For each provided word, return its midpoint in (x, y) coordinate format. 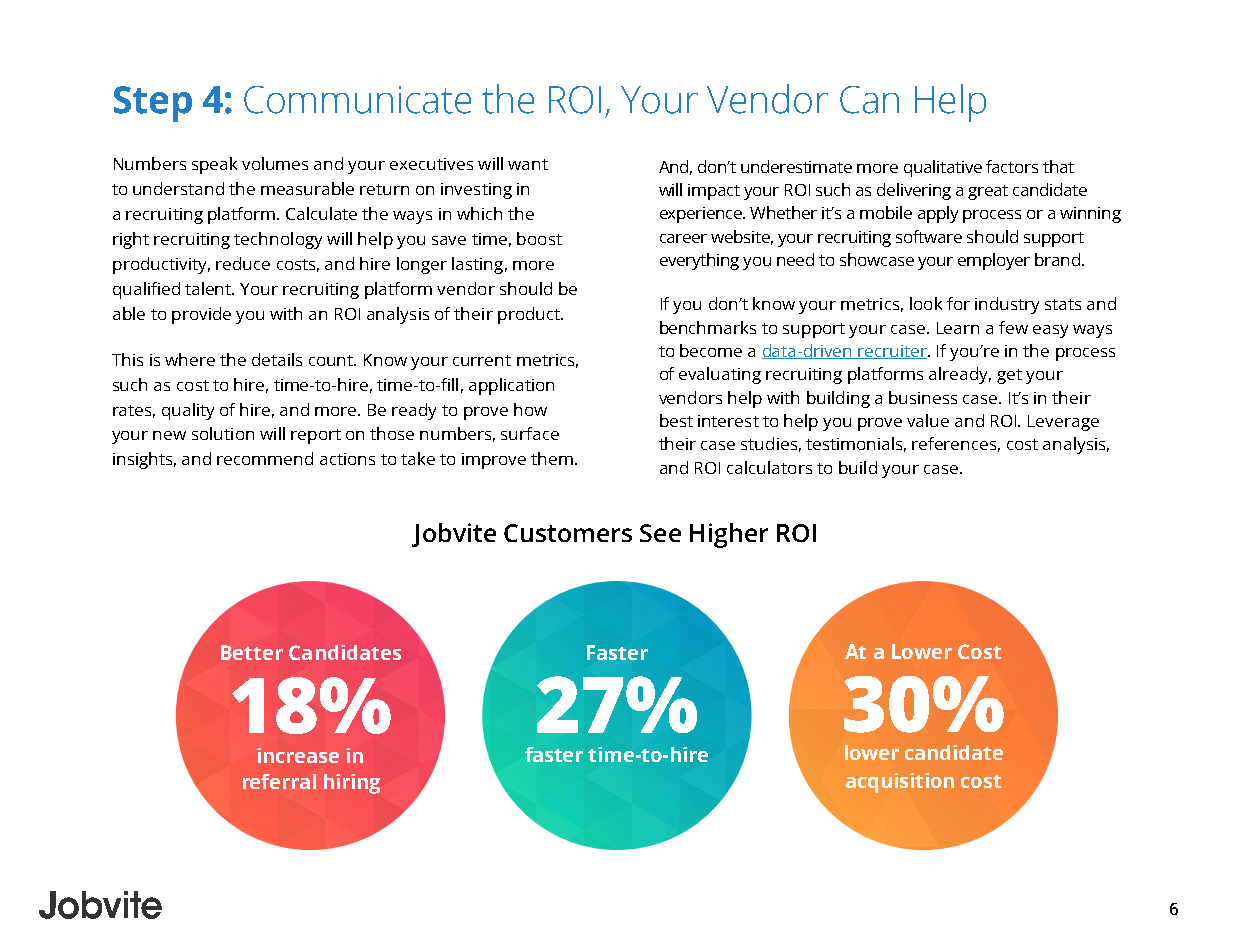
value (928, 420)
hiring (352, 784)
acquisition (900, 783)
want (528, 164)
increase (298, 755)
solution (223, 433)
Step (153, 104)
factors (1012, 166)
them (552, 458)
